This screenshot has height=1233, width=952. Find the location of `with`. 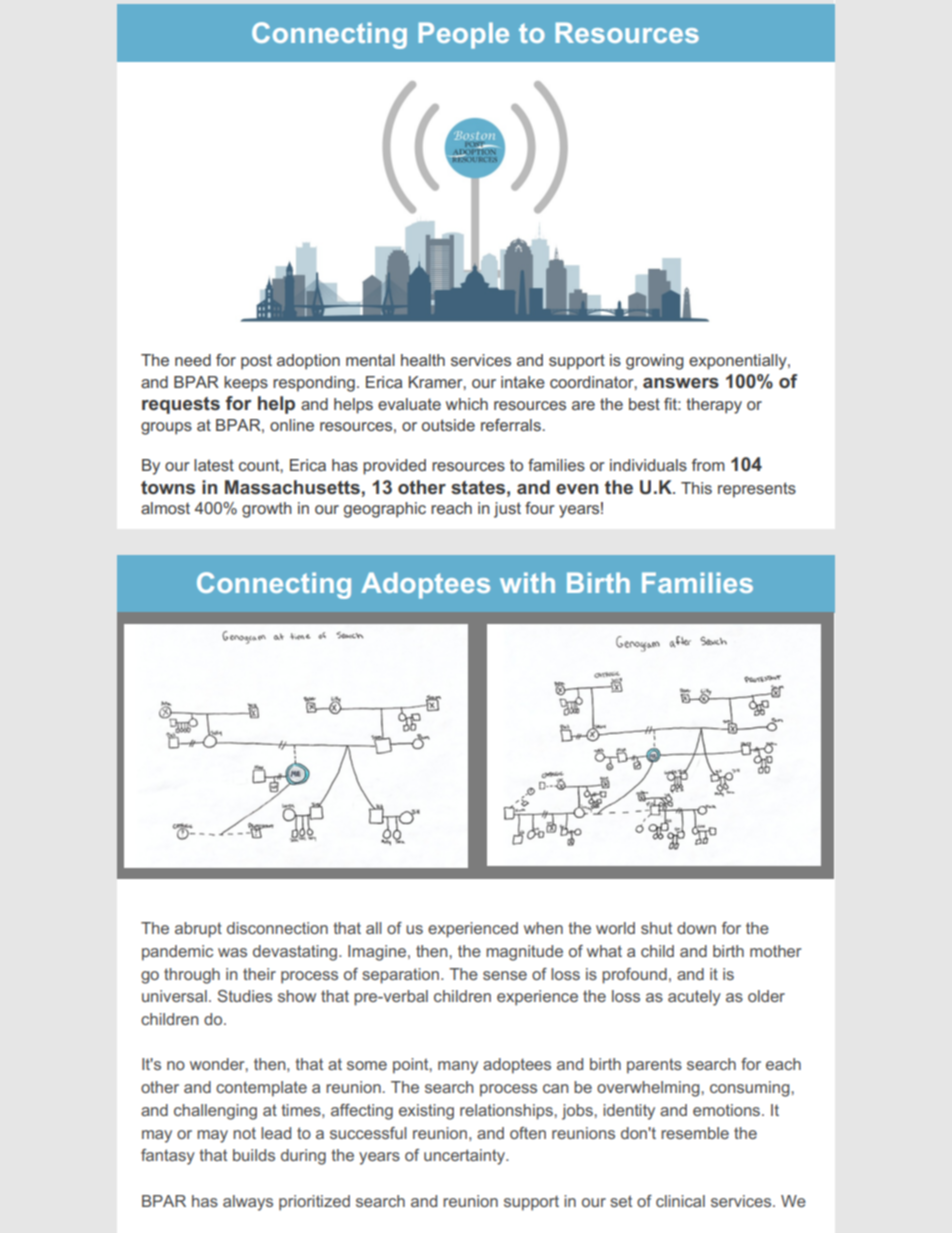

with is located at coordinates (527, 582).
